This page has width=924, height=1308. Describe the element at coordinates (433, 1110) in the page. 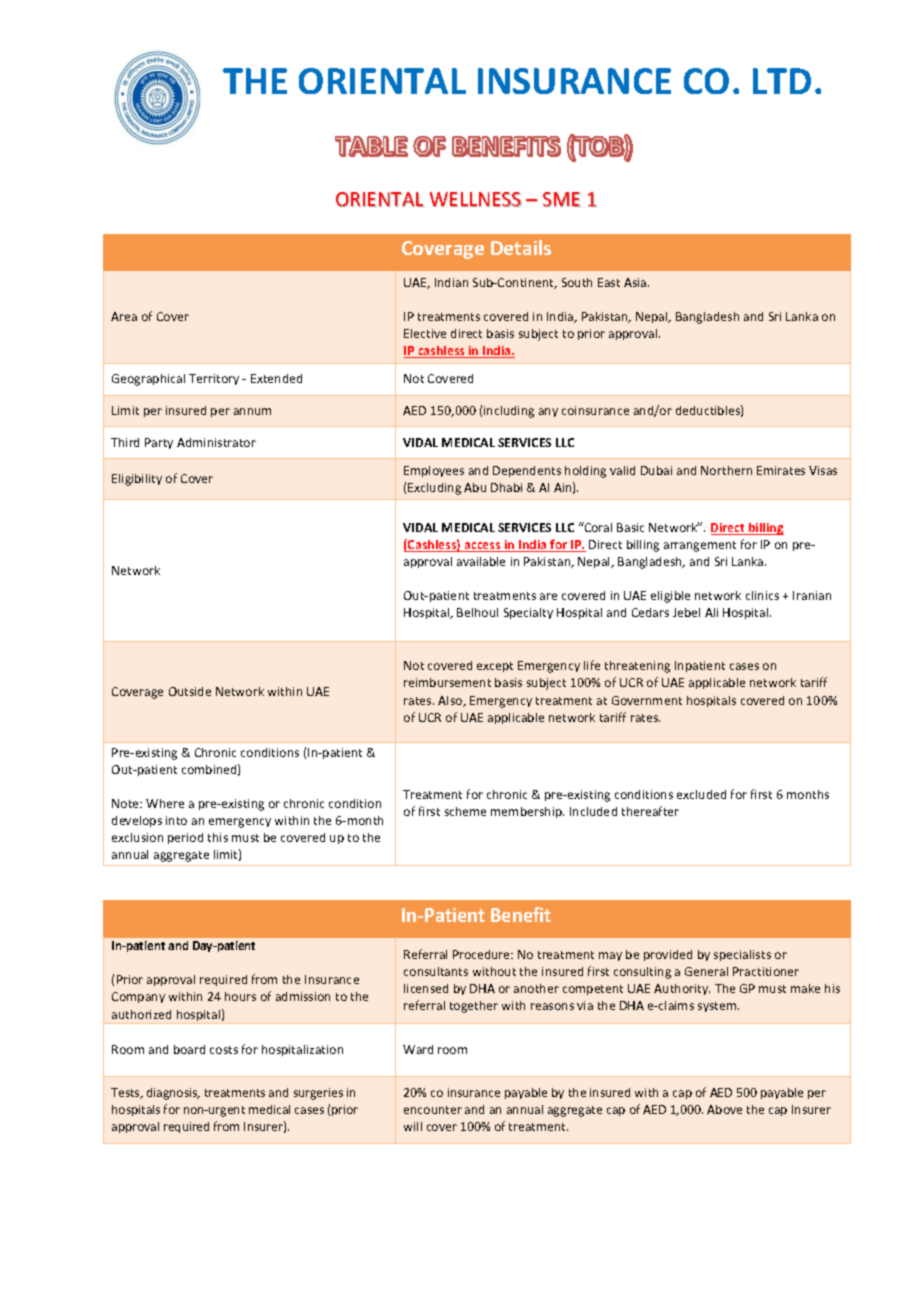

I see `encounter` at that location.
